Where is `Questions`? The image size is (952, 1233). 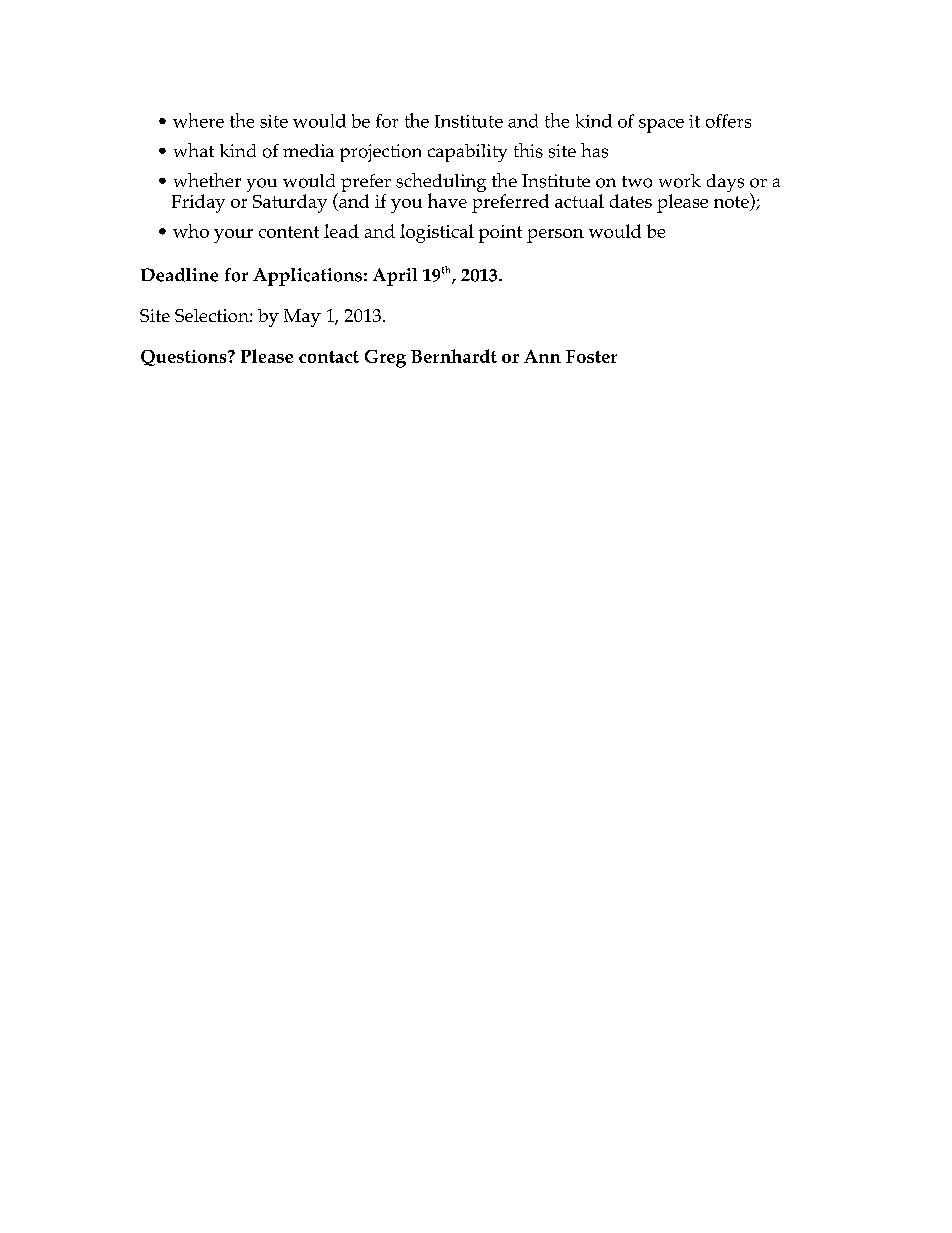 Questions is located at coordinates (185, 358).
